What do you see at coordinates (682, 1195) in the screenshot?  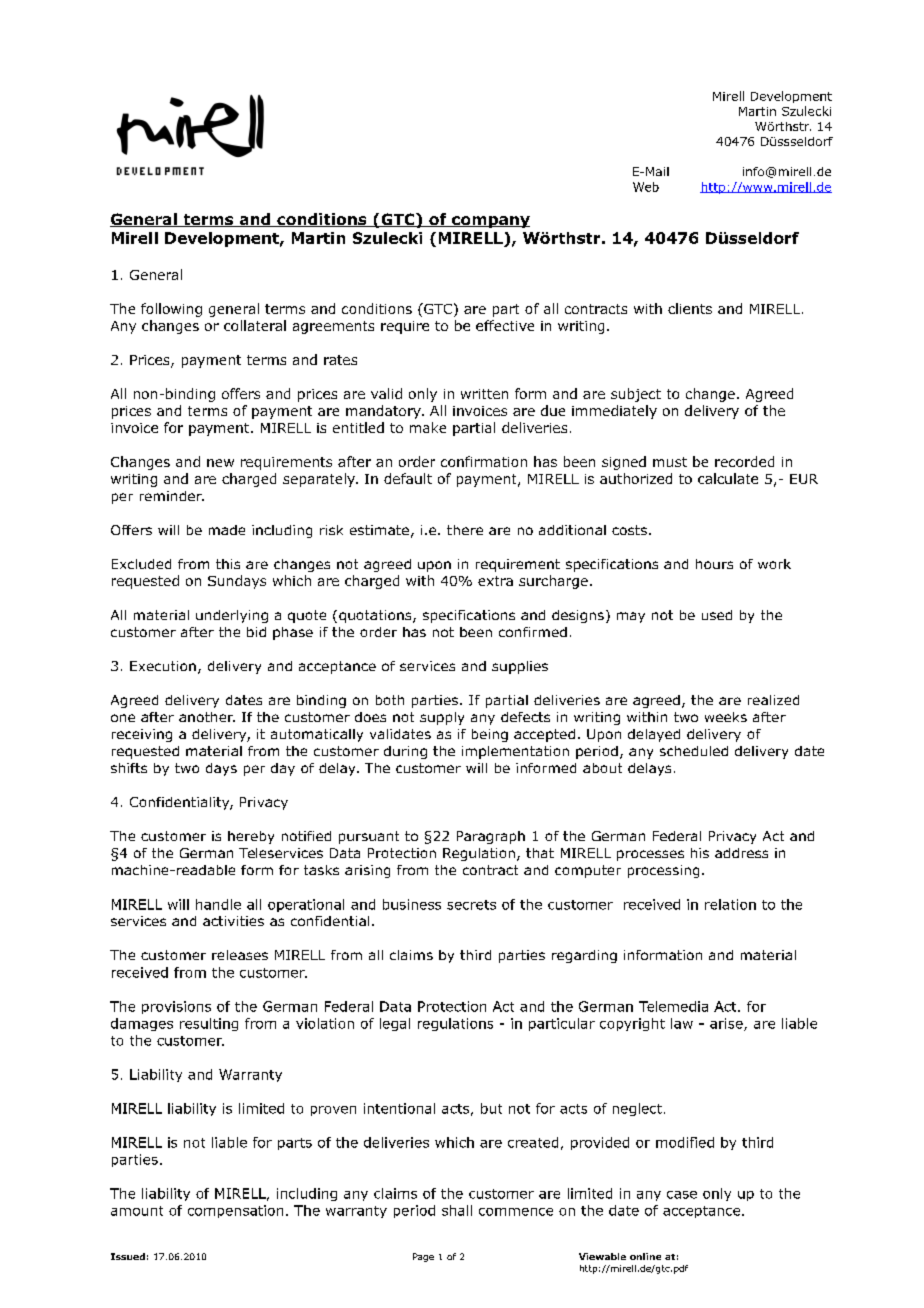 I see `case` at bounding box center [682, 1195].
